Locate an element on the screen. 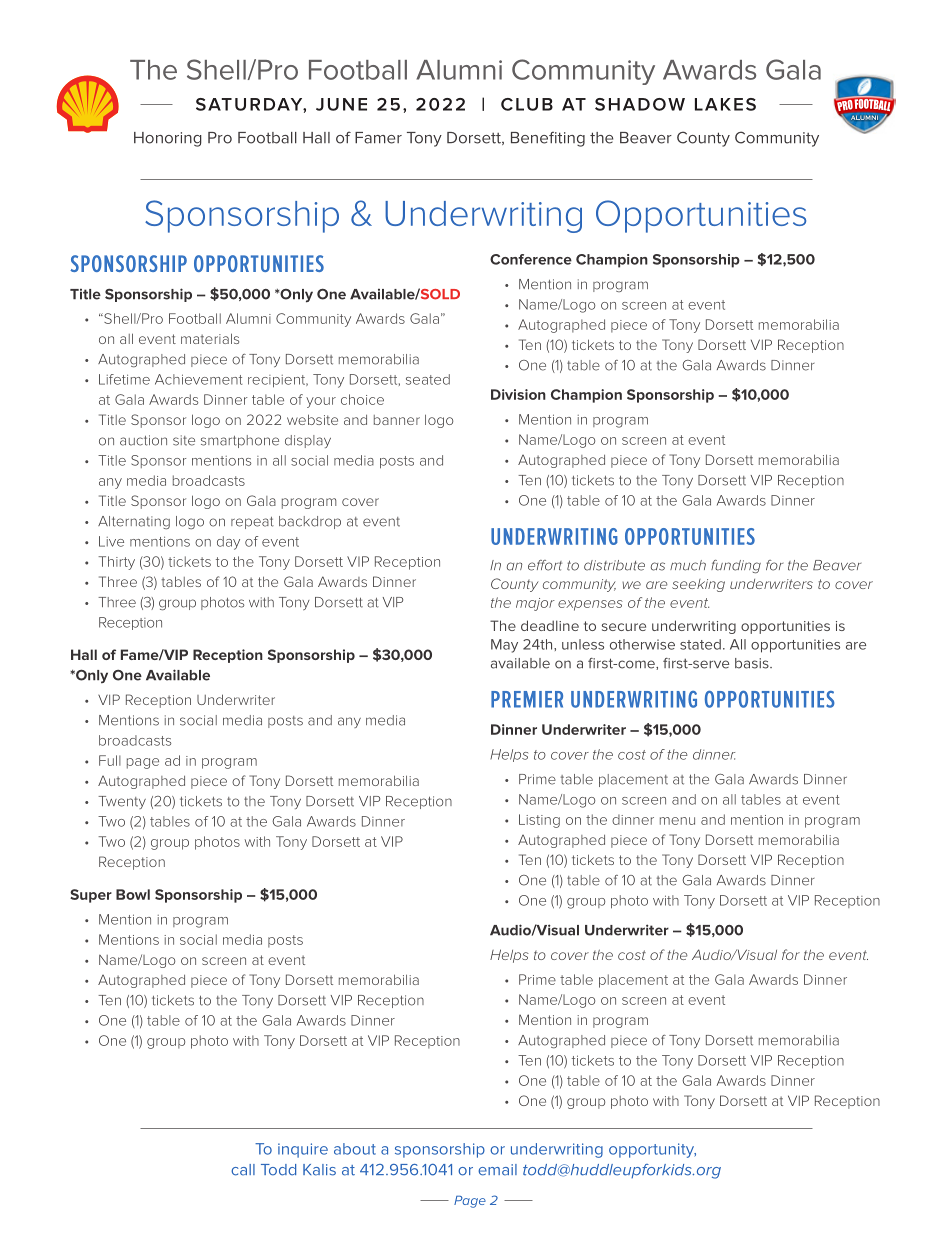 The width and height of the screenshot is (952, 1233). Achievement is located at coordinates (199, 379).
